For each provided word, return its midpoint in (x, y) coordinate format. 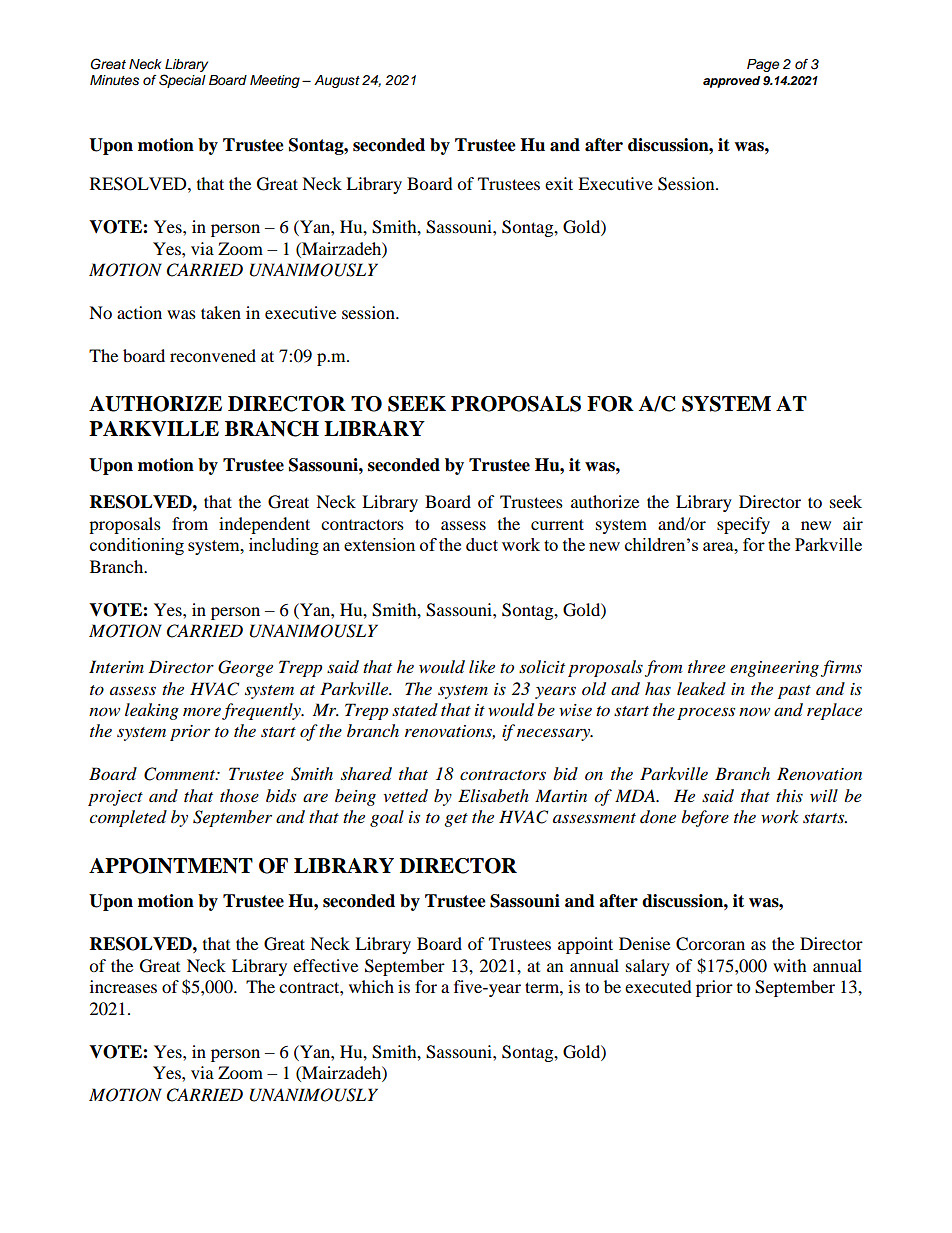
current (557, 524)
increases (123, 986)
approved (731, 82)
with (790, 965)
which (371, 986)
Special (182, 81)
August (337, 81)
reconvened (213, 355)
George (245, 668)
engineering (774, 669)
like (482, 666)
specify (743, 525)
